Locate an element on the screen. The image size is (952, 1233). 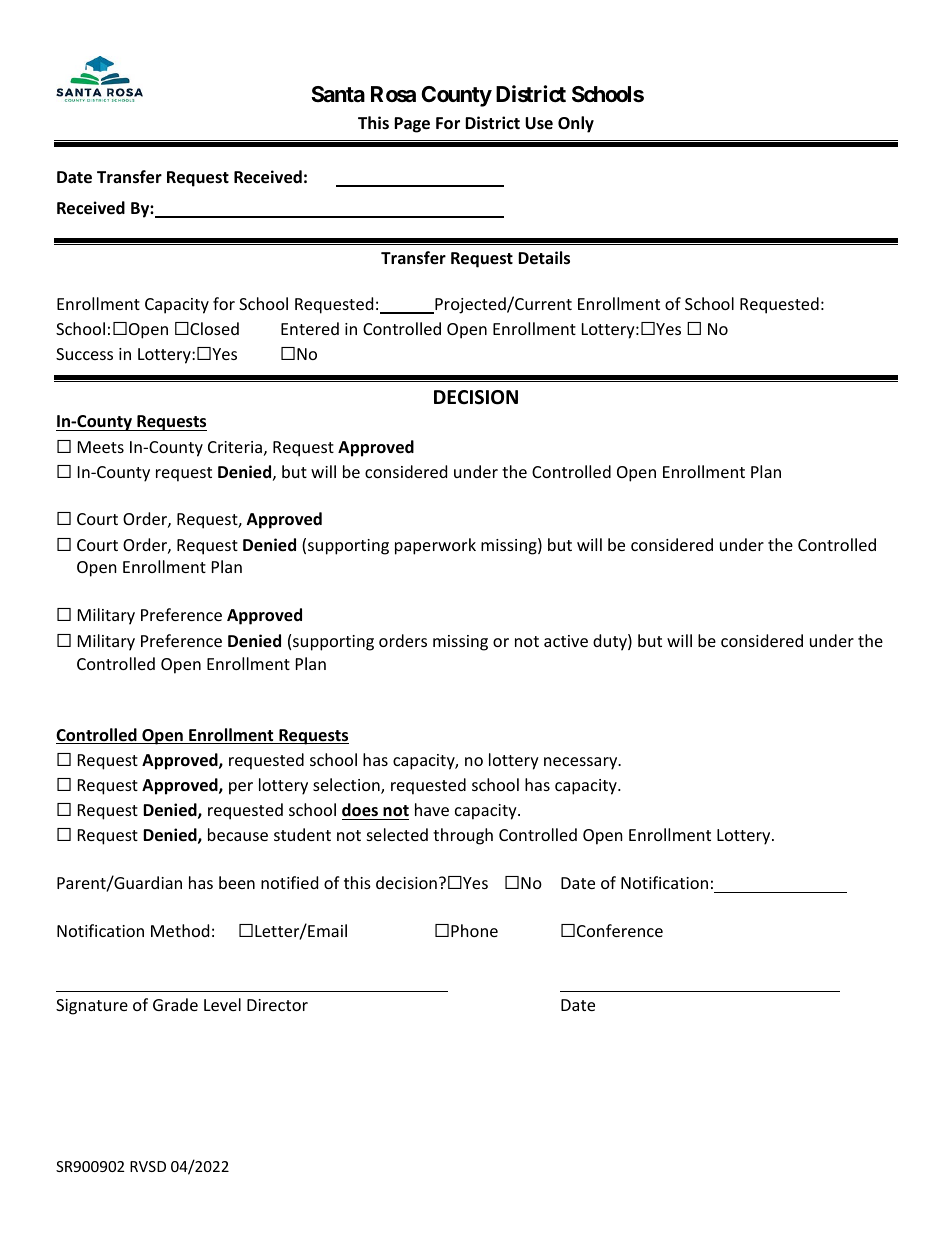
Only is located at coordinates (576, 124).
